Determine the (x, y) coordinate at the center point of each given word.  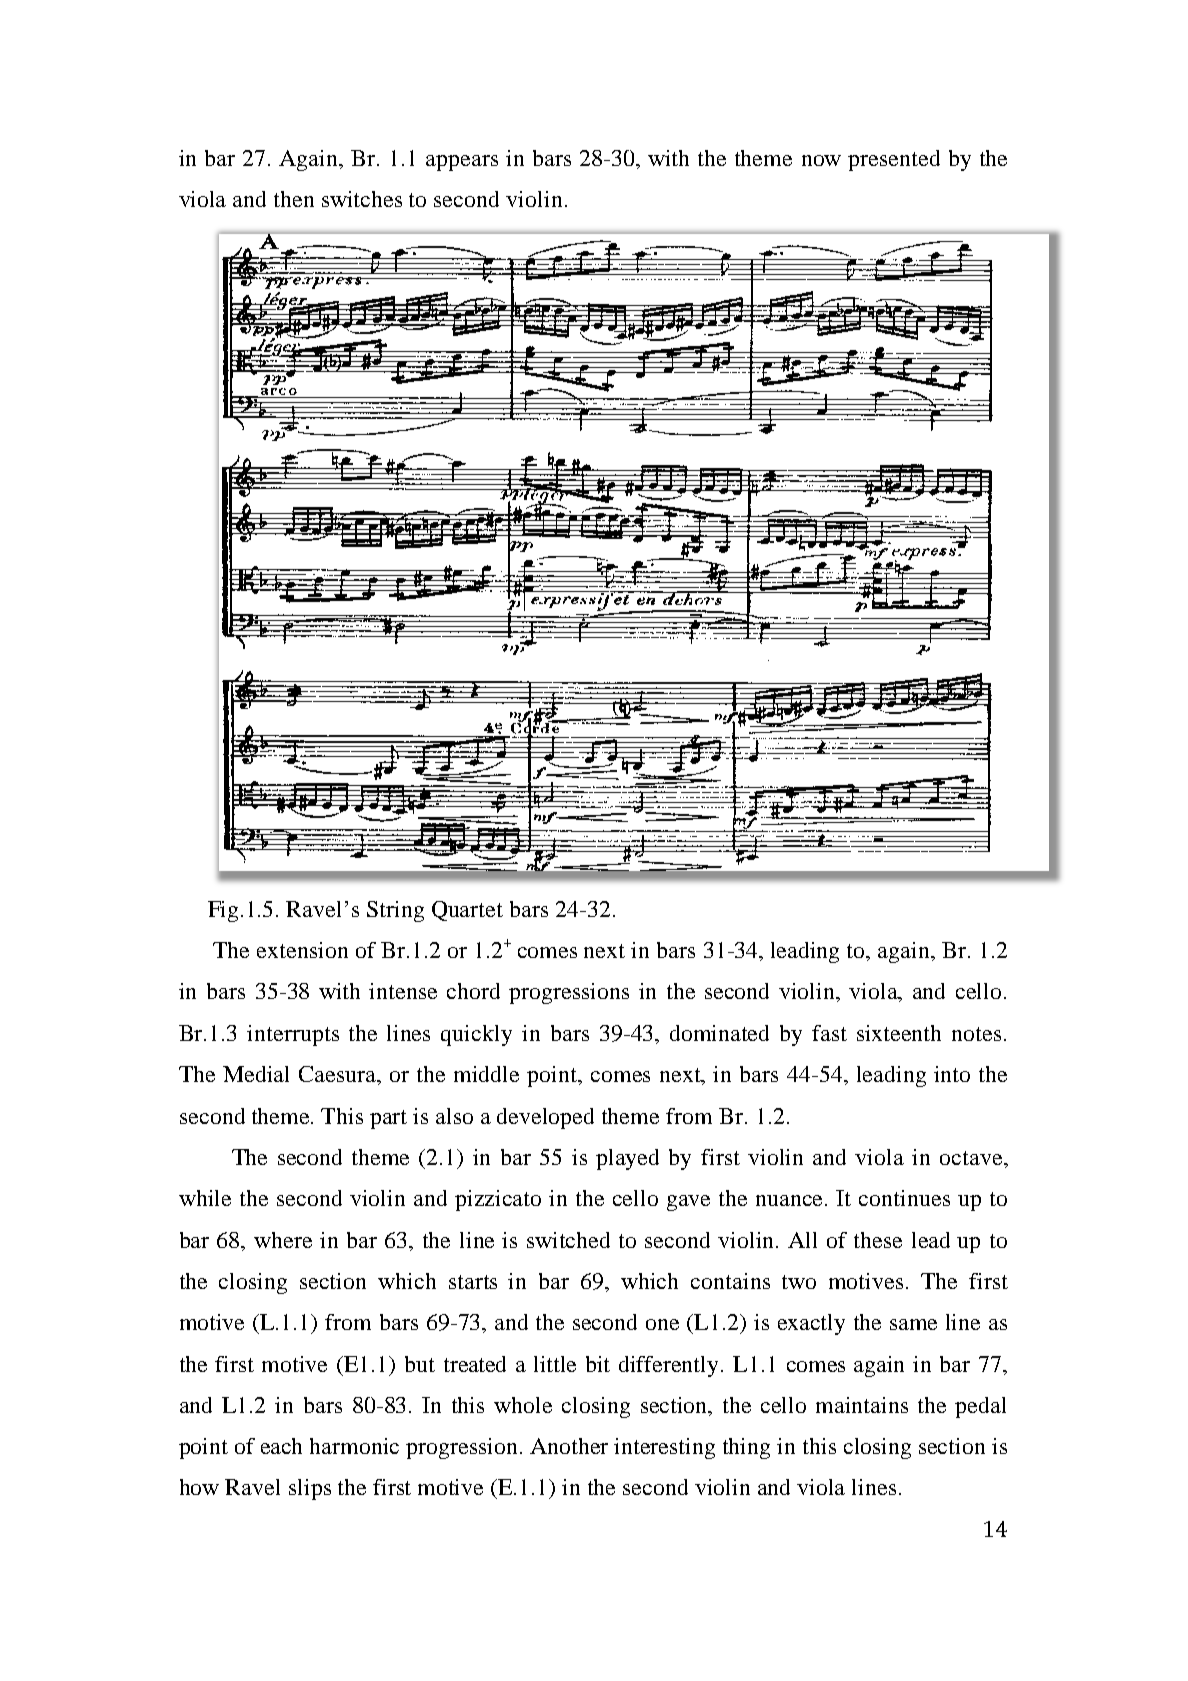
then (294, 199)
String (395, 911)
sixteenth (899, 1033)
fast (829, 1033)
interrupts (293, 1035)
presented (894, 160)
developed (545, 1118)
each (281, 1446)
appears (462, 163)
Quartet (467, 911)
